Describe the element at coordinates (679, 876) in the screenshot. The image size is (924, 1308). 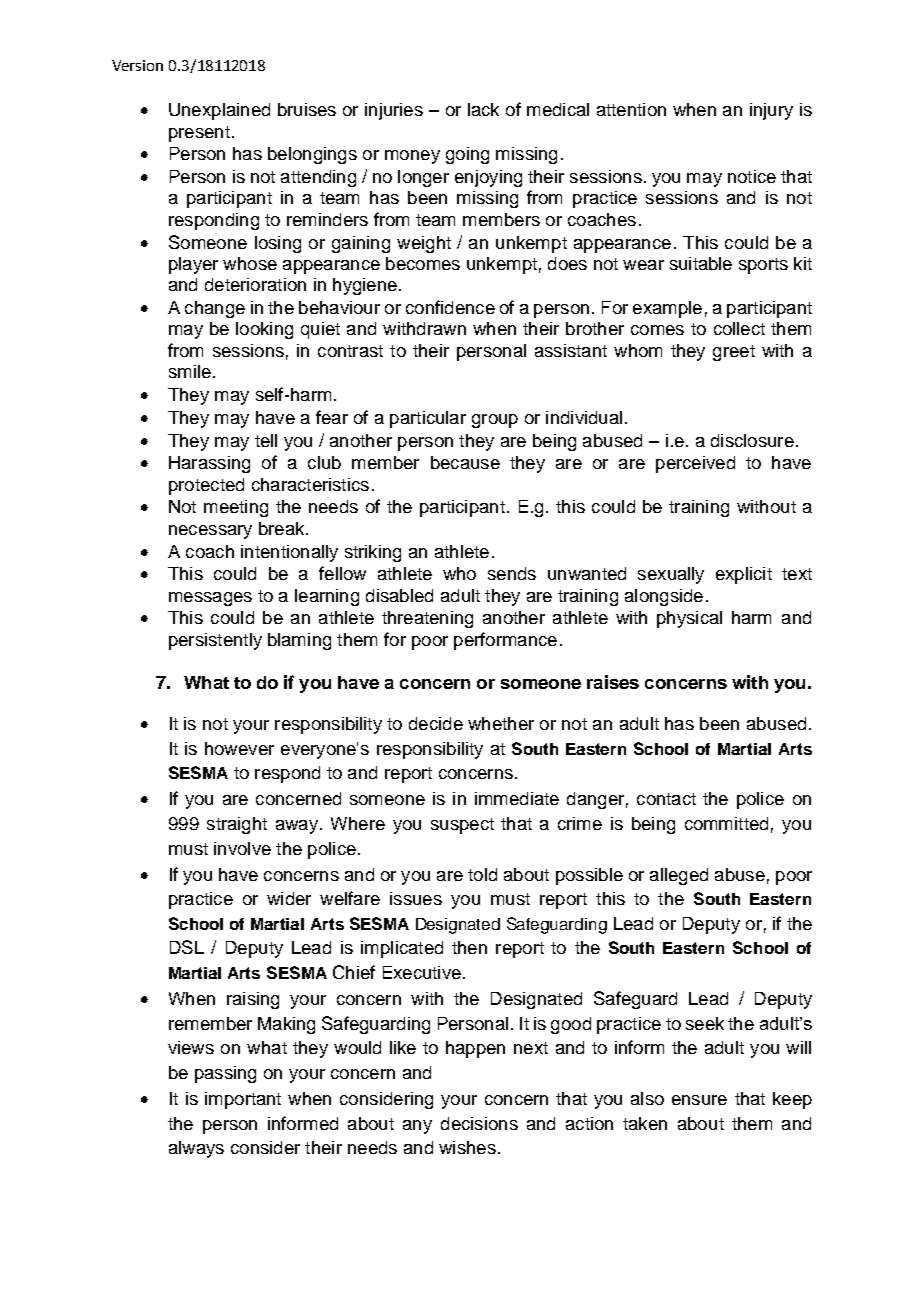
I see `alleged` at that location.
